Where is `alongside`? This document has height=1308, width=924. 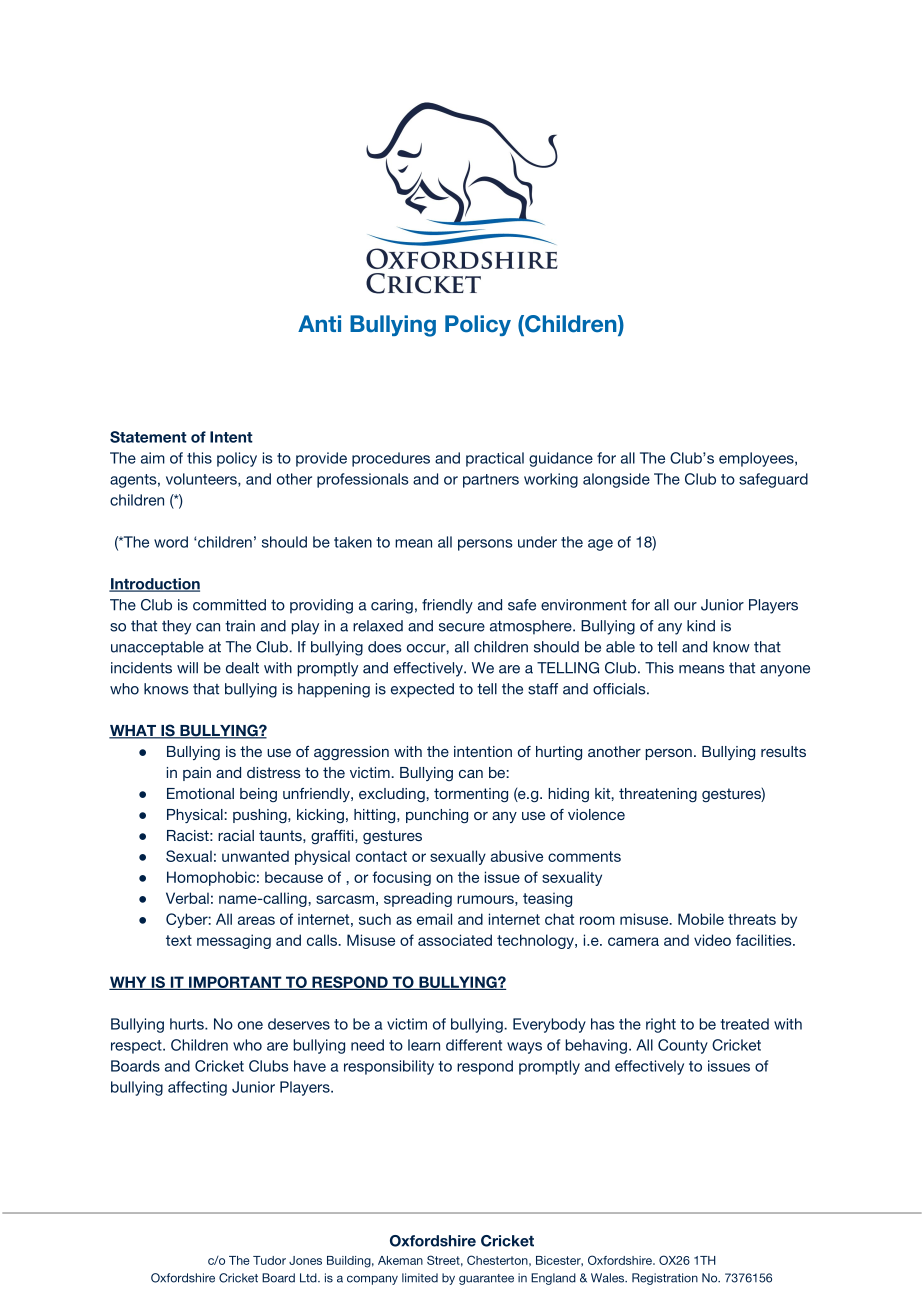 alongside is located at coordinates (616, 480).
